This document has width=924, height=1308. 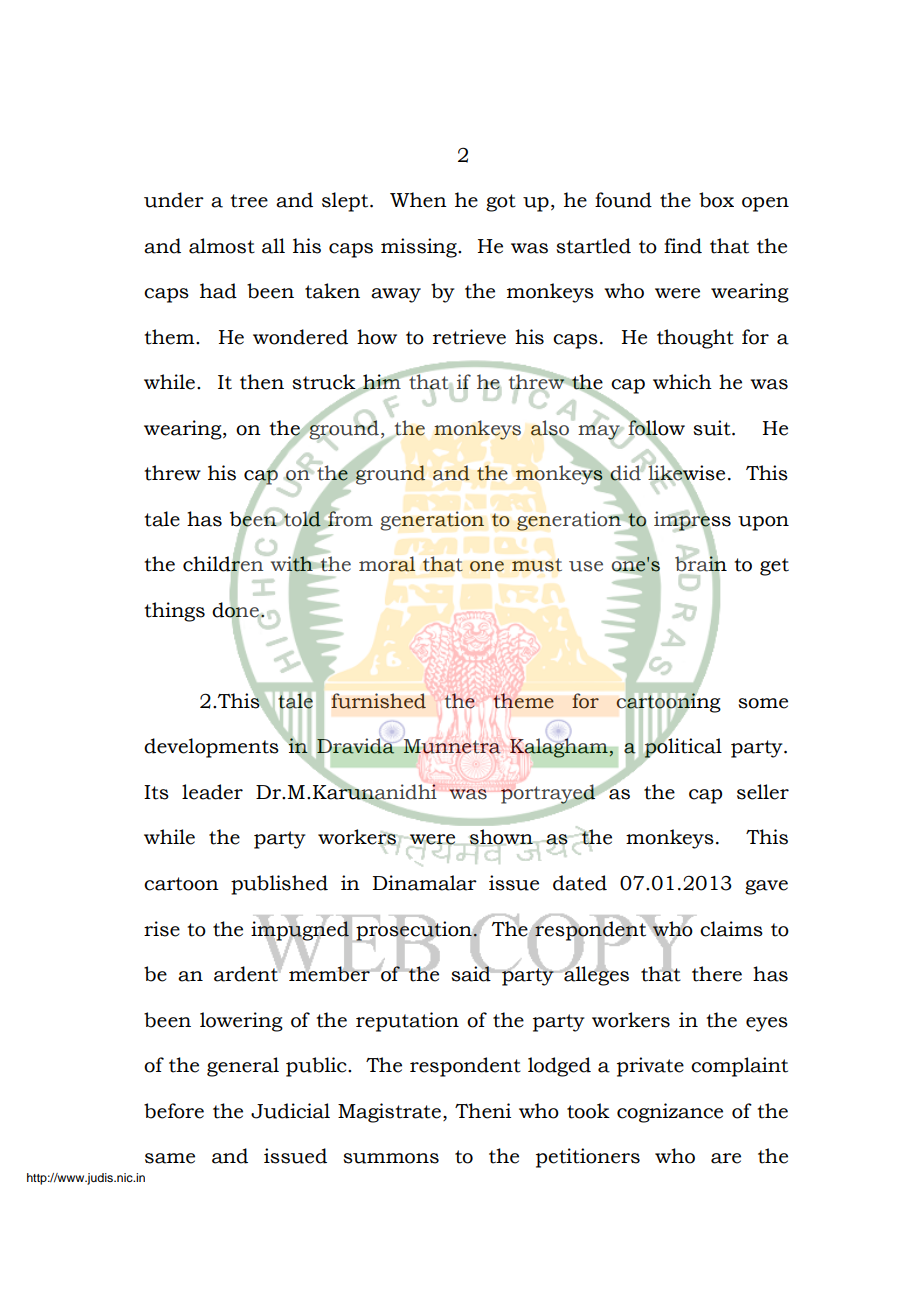 What do you see at coordinates (683, 246) in the document?
I see `find` at bounding box center [683, 246].
